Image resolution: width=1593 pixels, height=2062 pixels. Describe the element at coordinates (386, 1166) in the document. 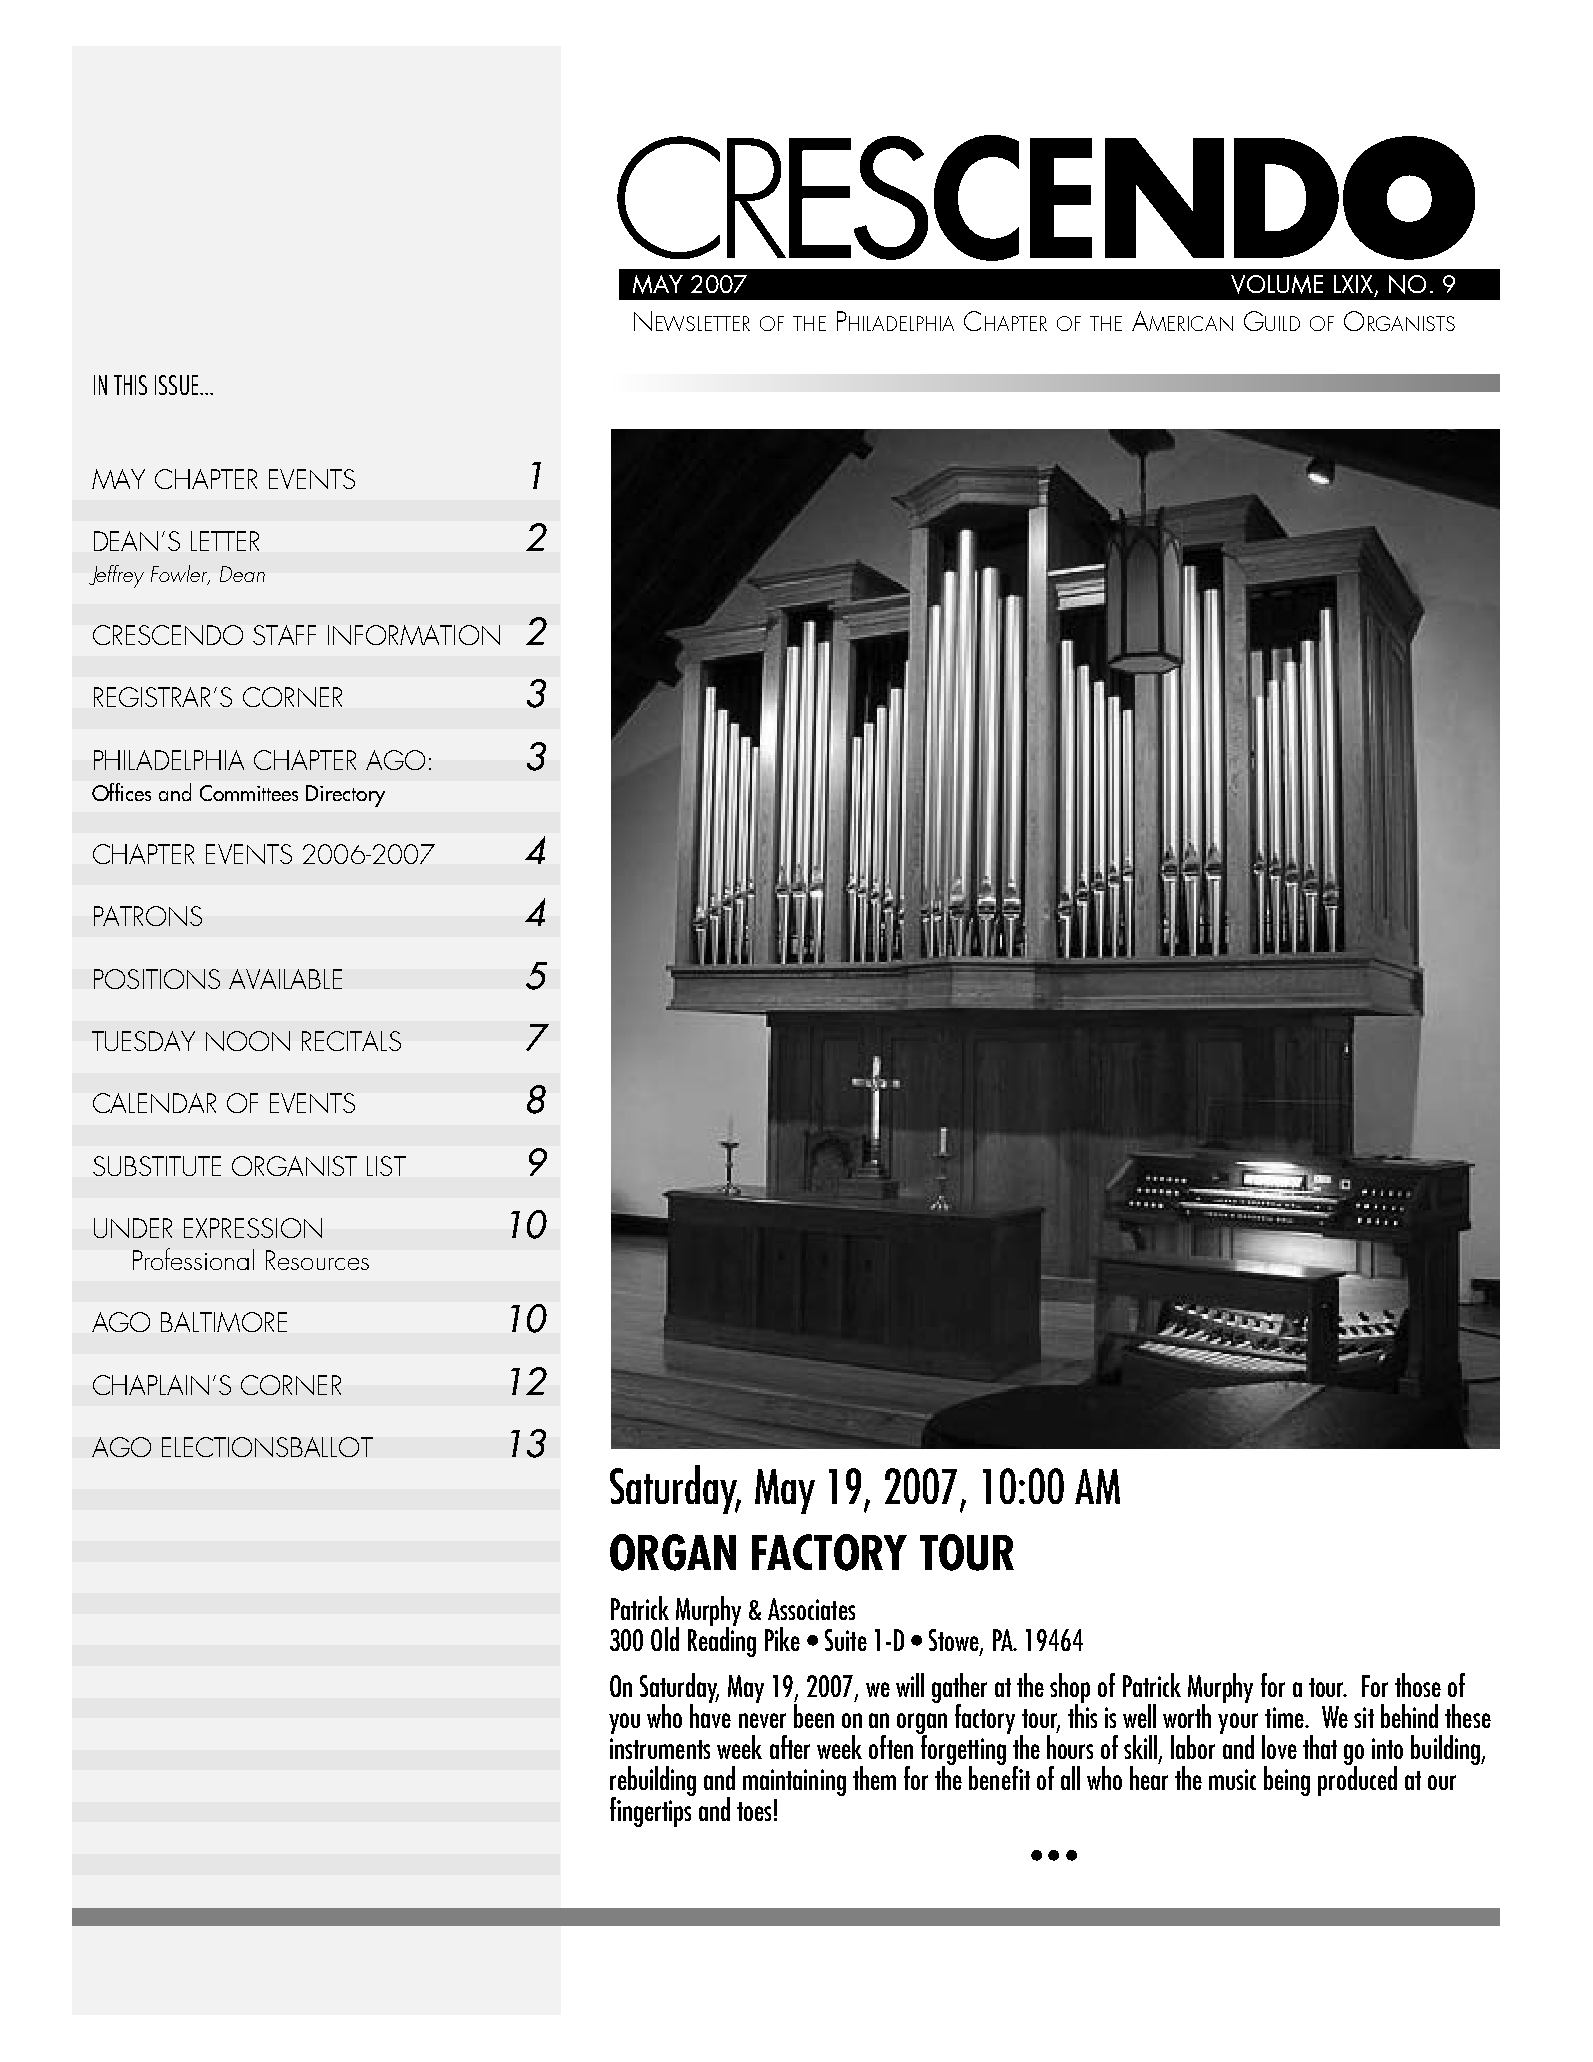

I see `LIST` at that location.
